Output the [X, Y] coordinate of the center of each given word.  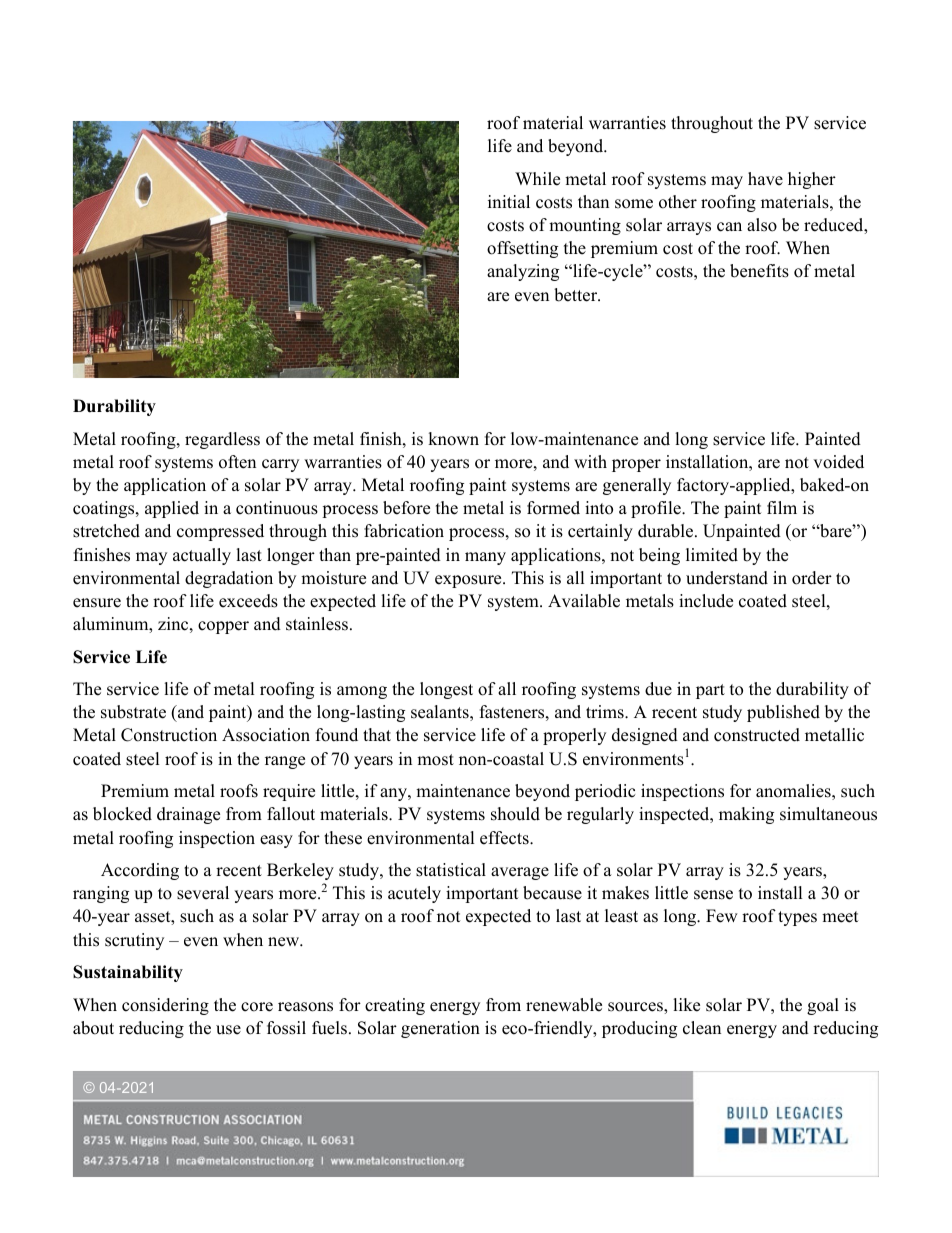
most [435, 760]
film [782, 507]
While [537, 179]
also [762, 225]
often [237, 462]
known [453, 439]
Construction [169, 735]
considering [165, 1006]
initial [509, 201]
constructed [757, 735]
